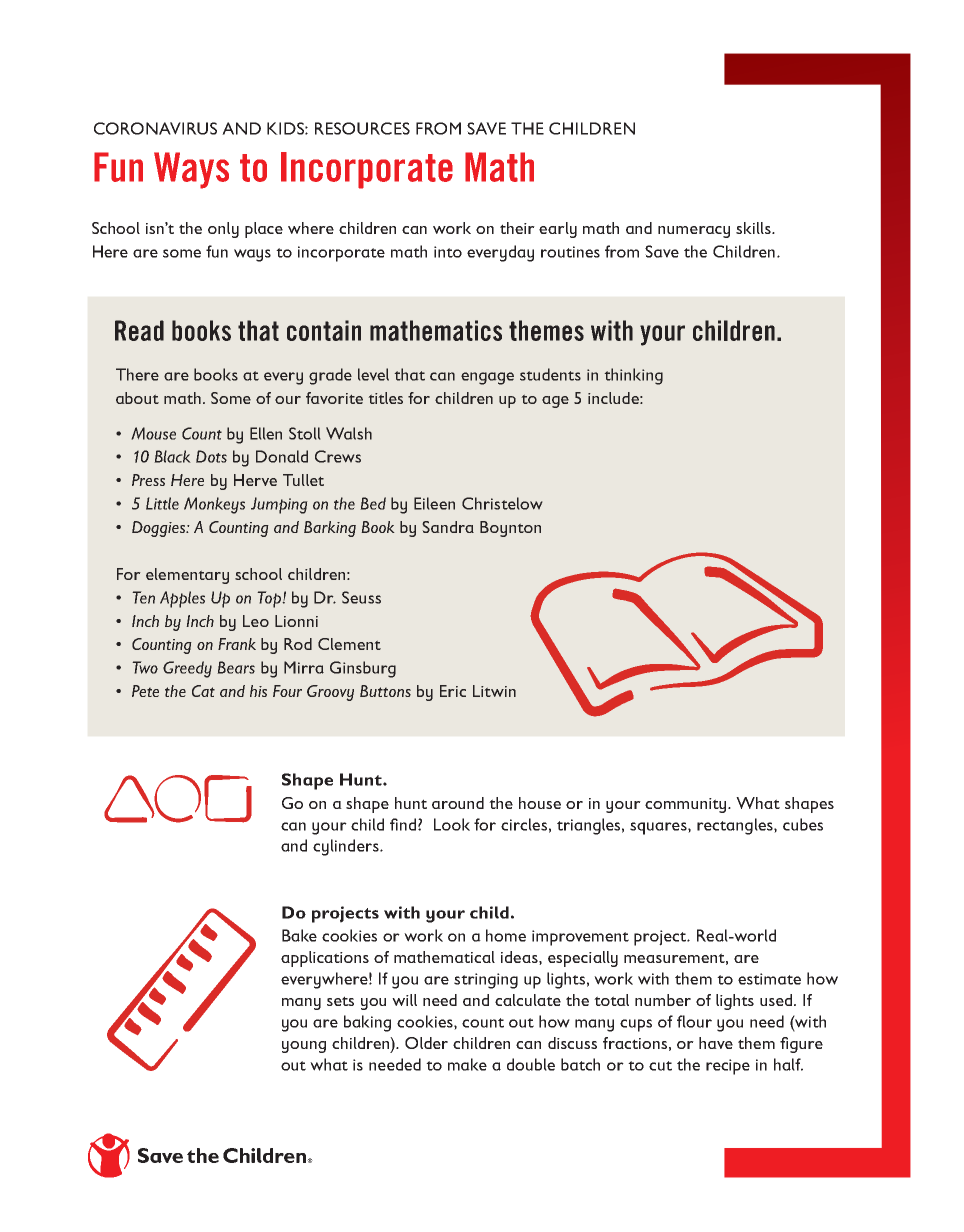  I want to click on their, so click(517, 228).
